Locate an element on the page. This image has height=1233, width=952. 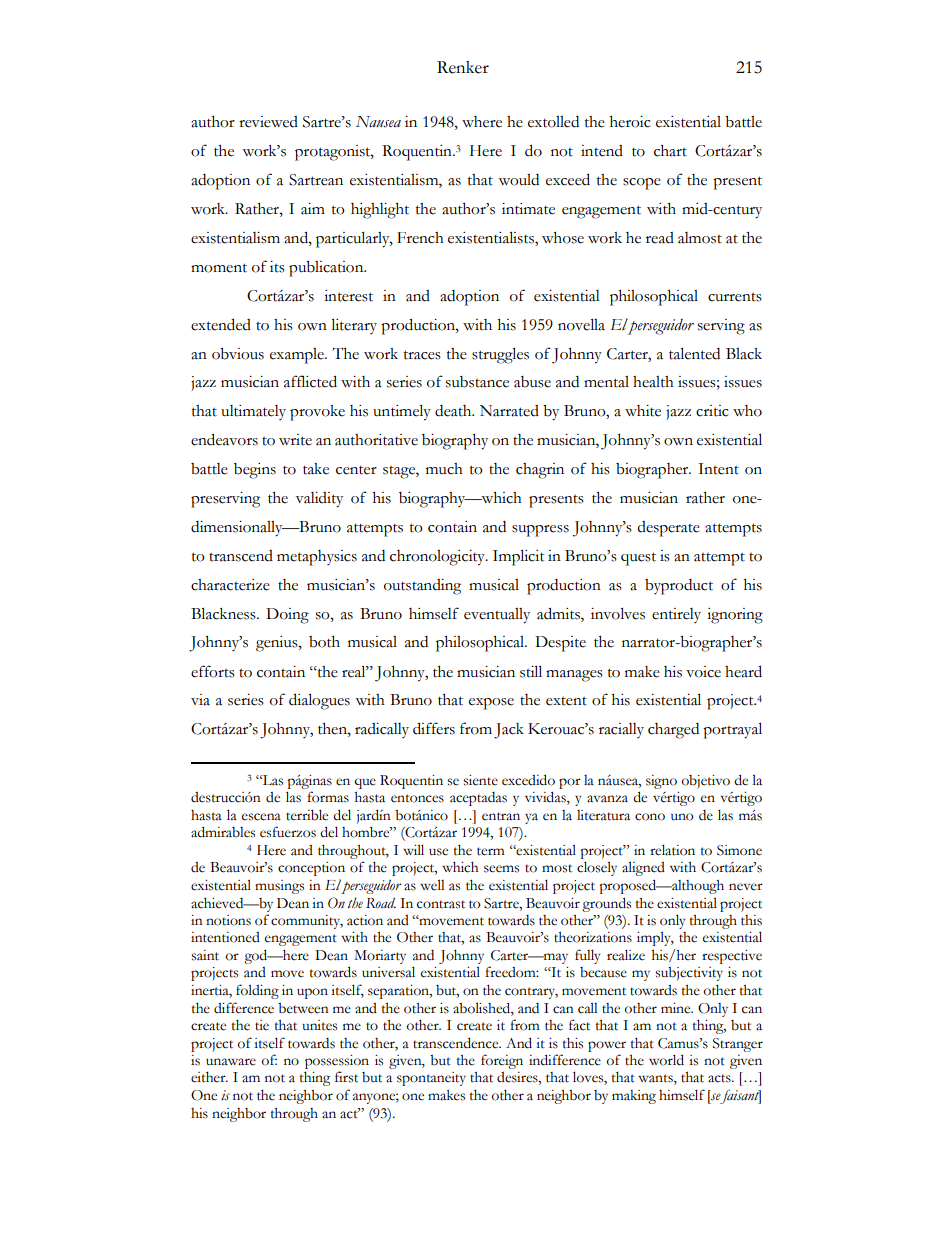
chart is located at coordinates (670, 151).
